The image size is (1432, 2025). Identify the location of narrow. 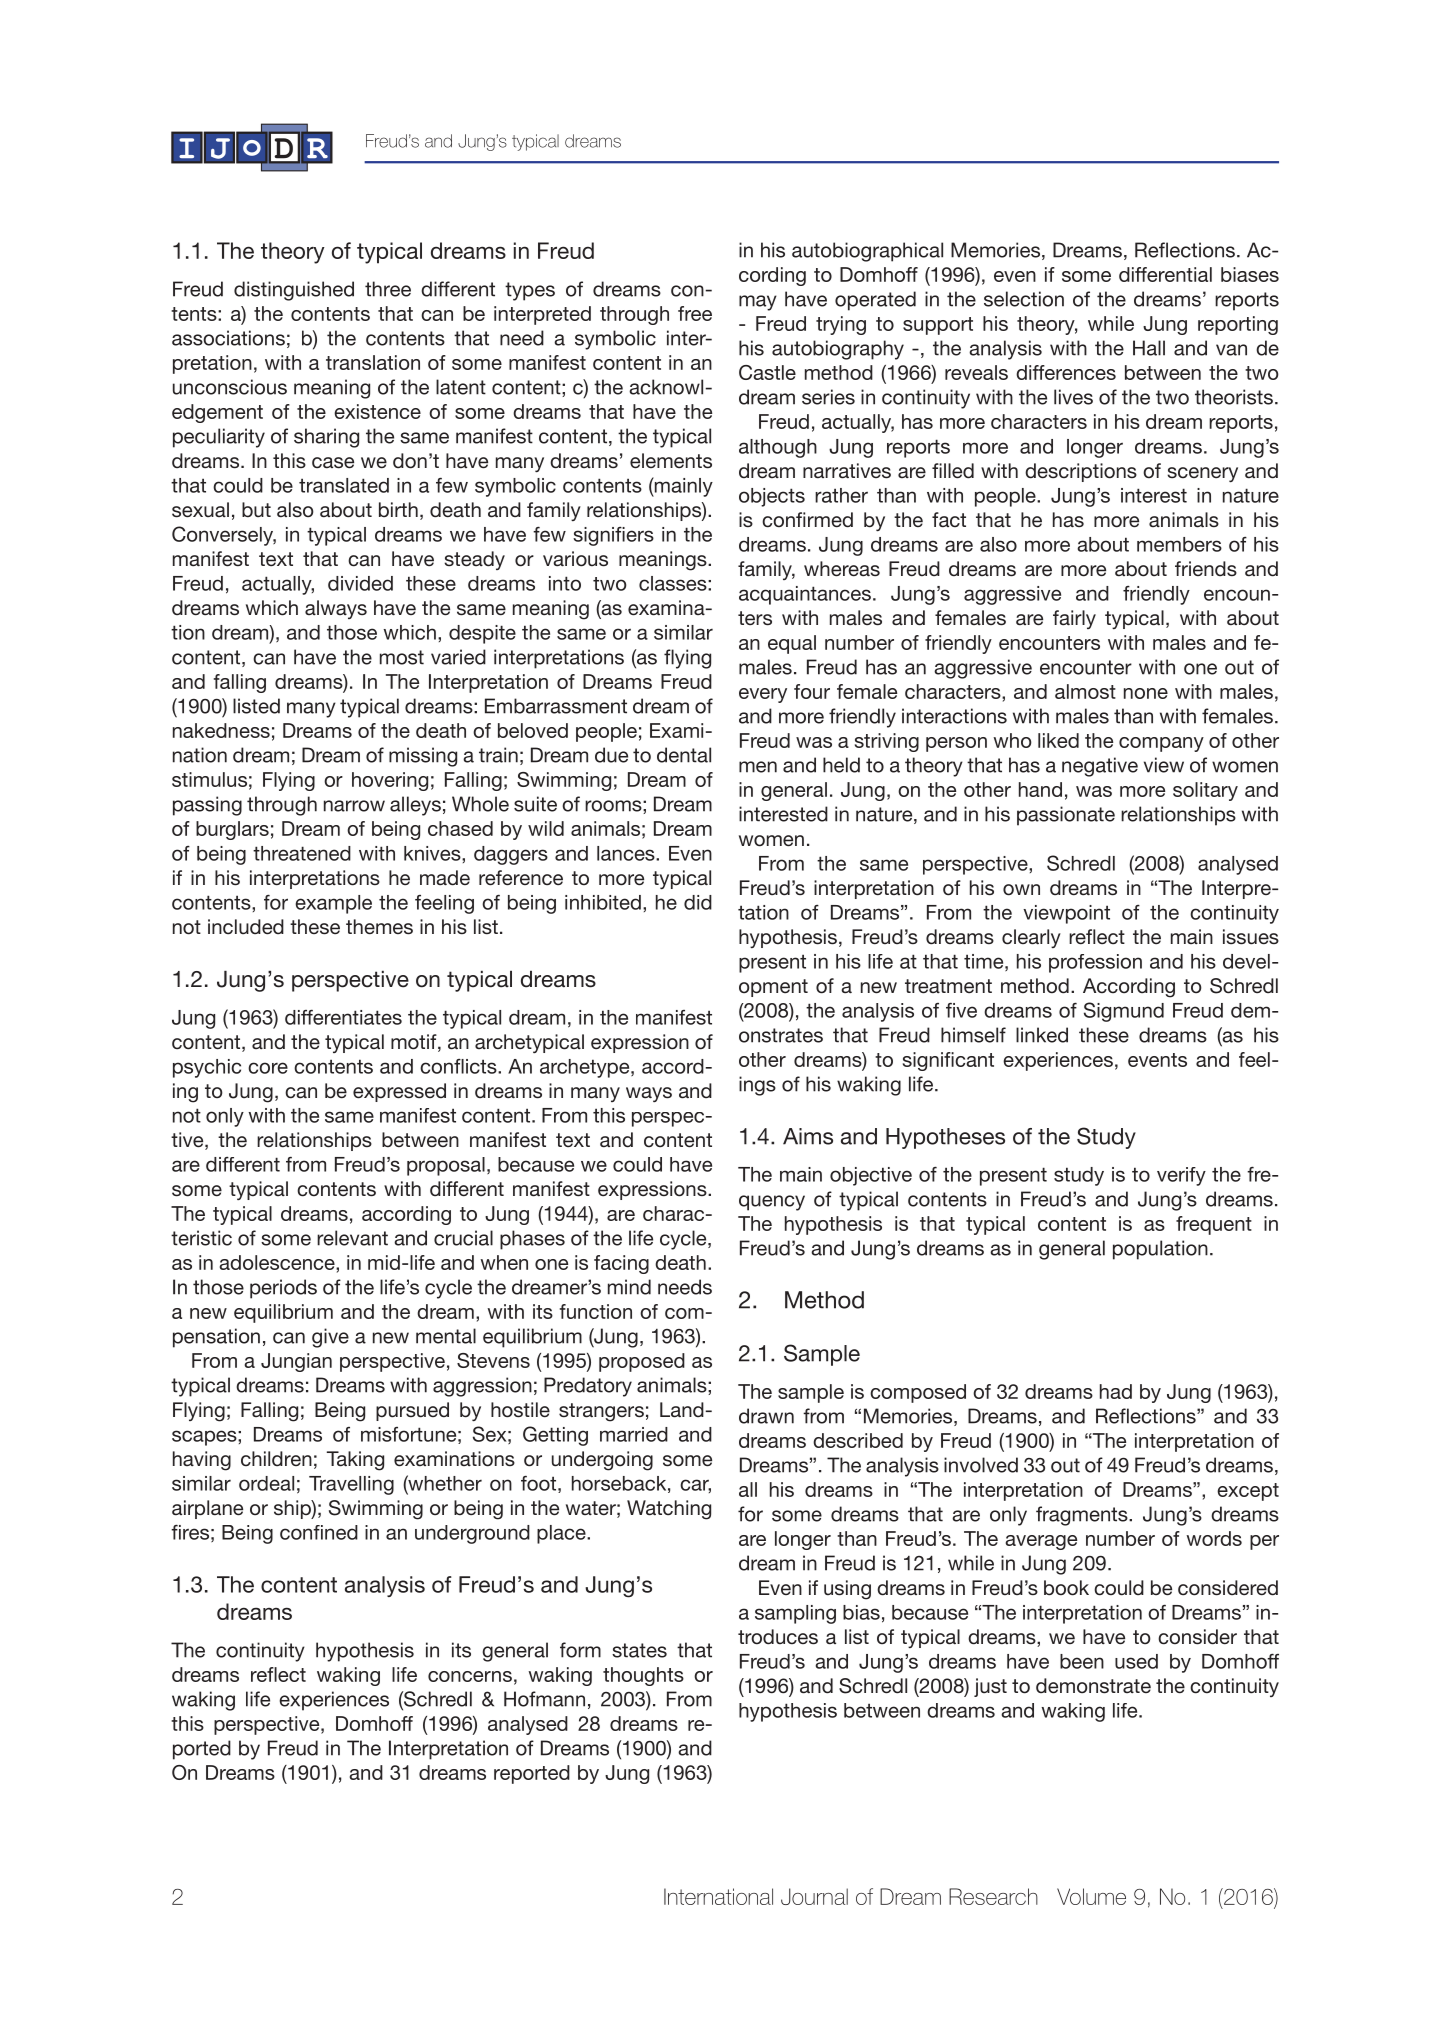
(354, 806).
